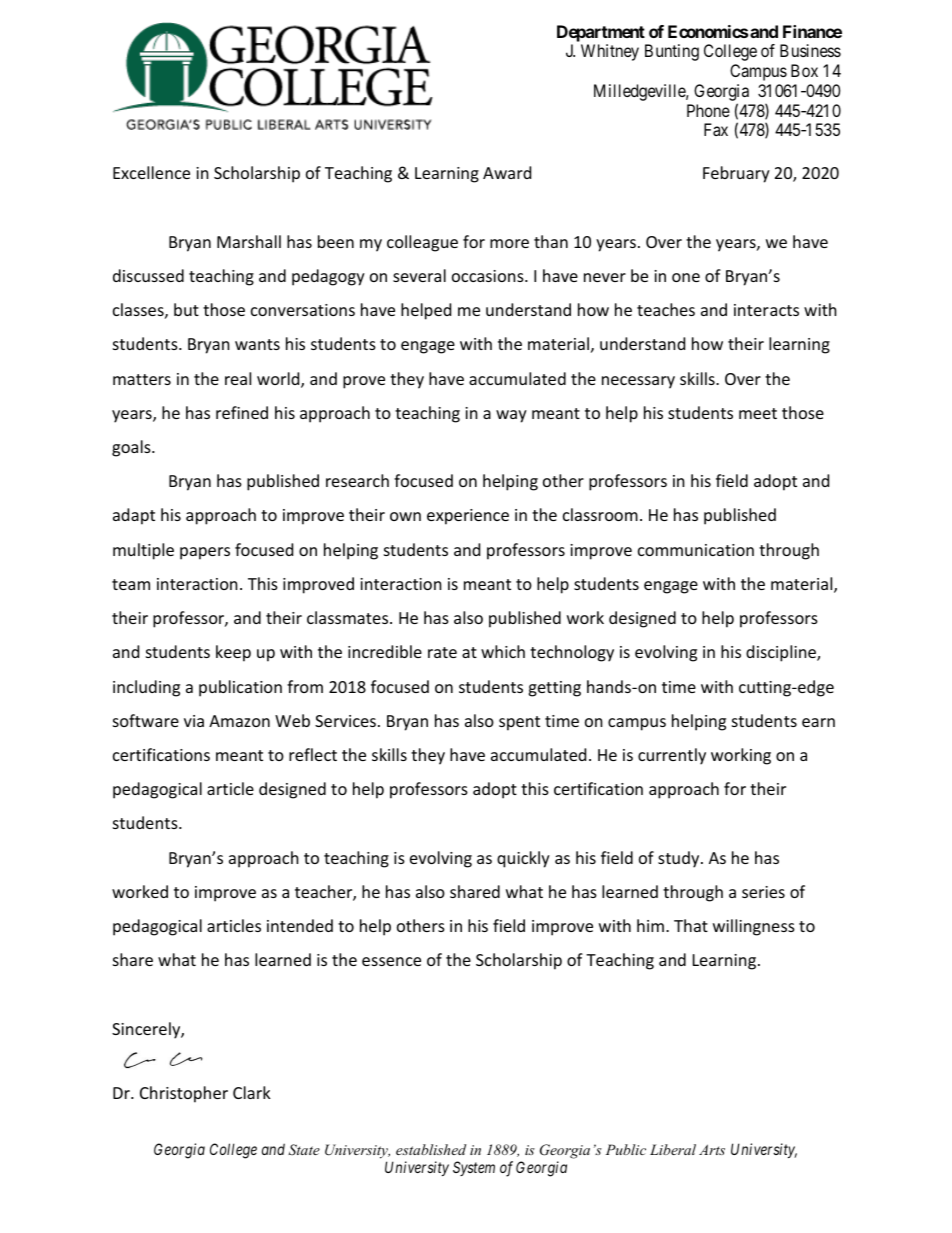  What do you see at coordinates (205, 553) in the page?
I see `papers` at bounding box center [205, 553].
